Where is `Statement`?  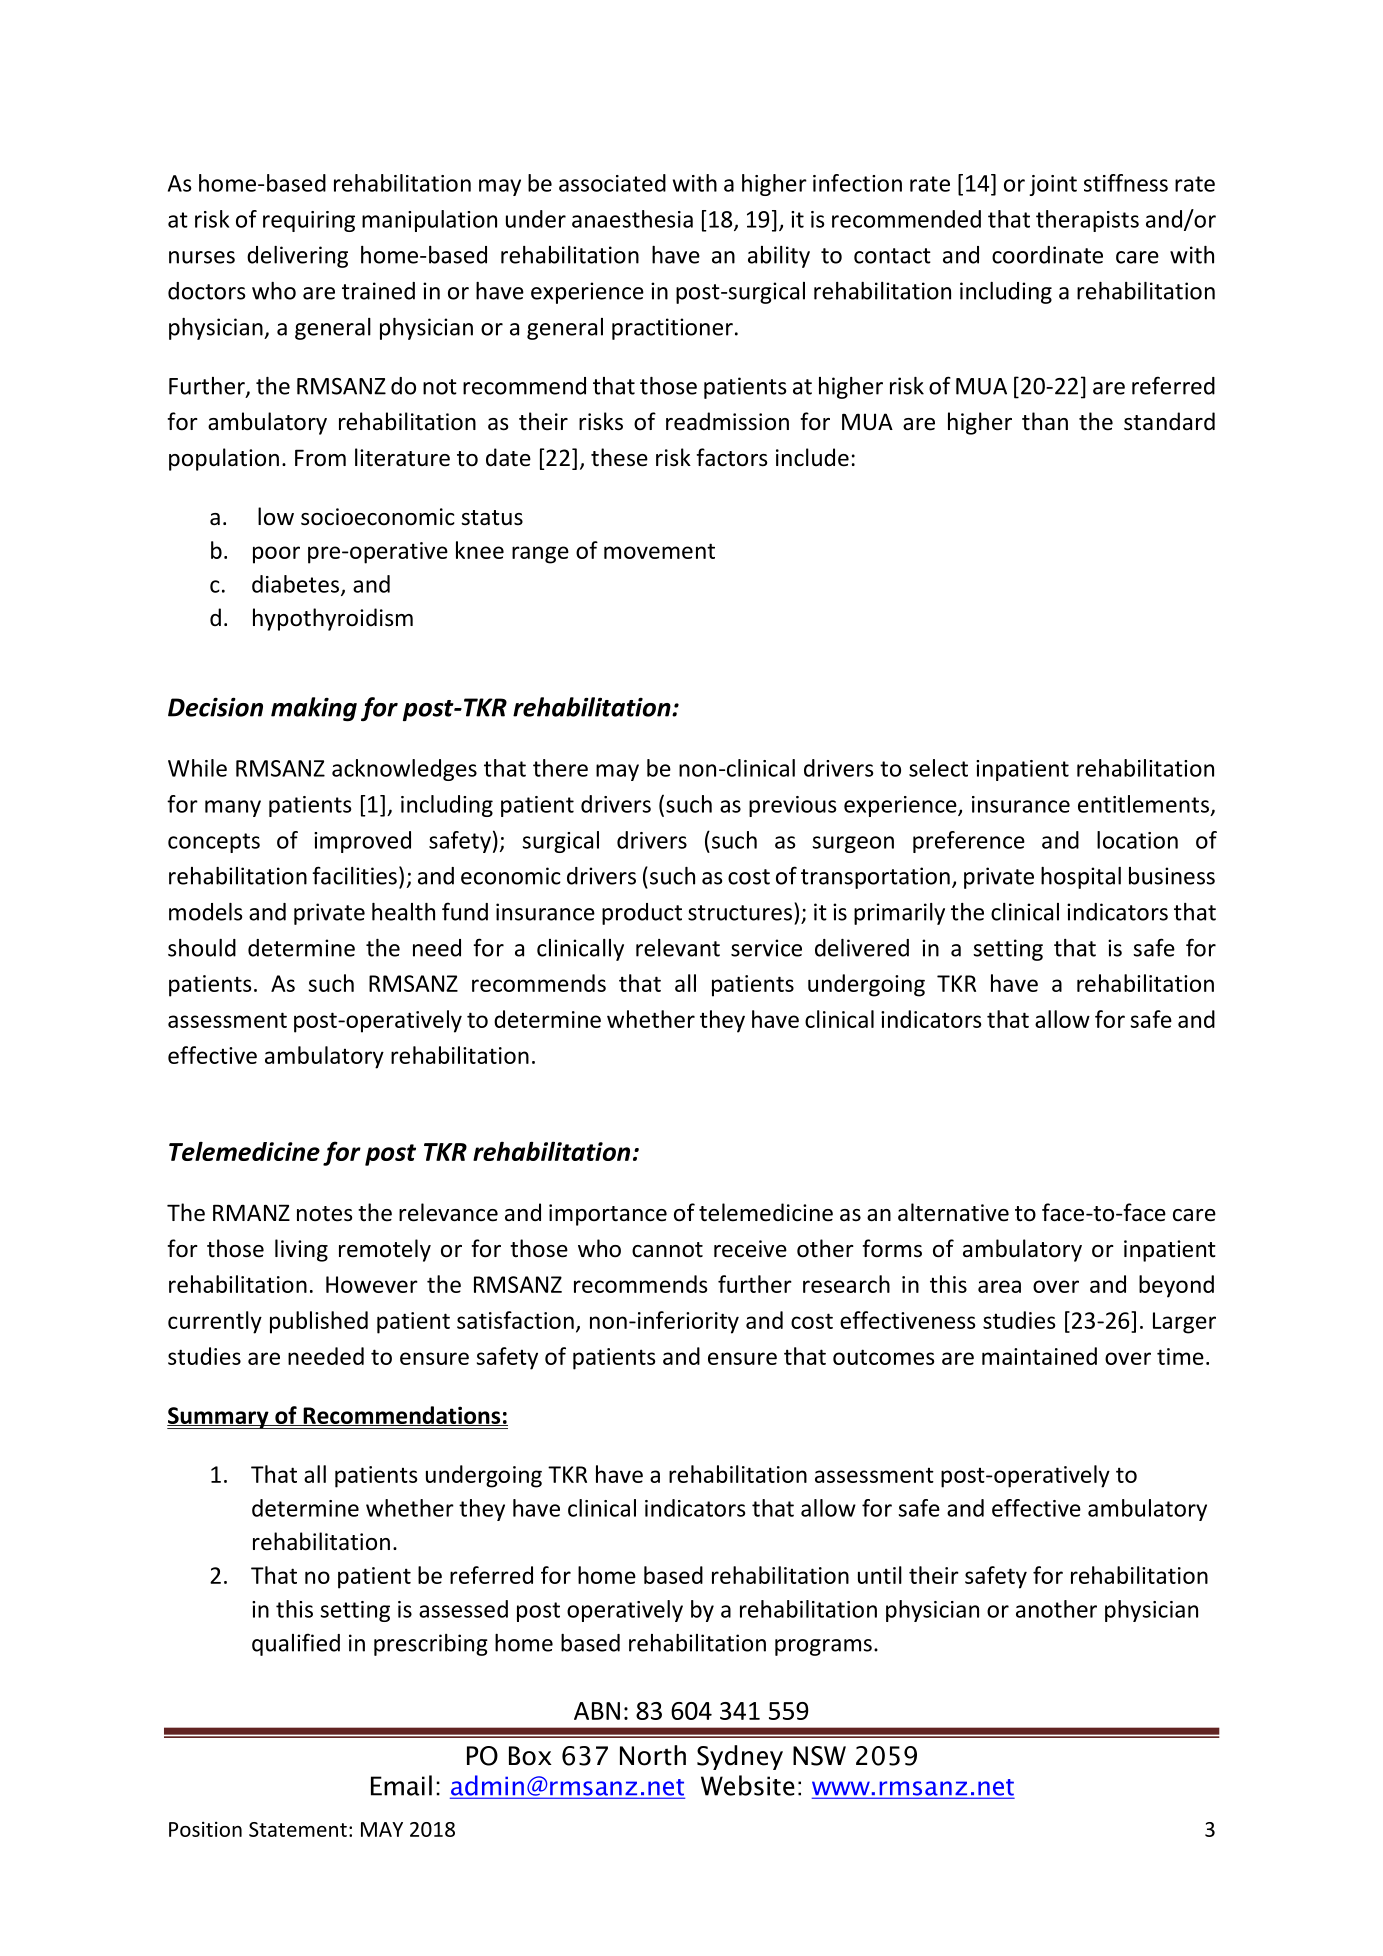 Statement is located at coordinates (298, 1829).
